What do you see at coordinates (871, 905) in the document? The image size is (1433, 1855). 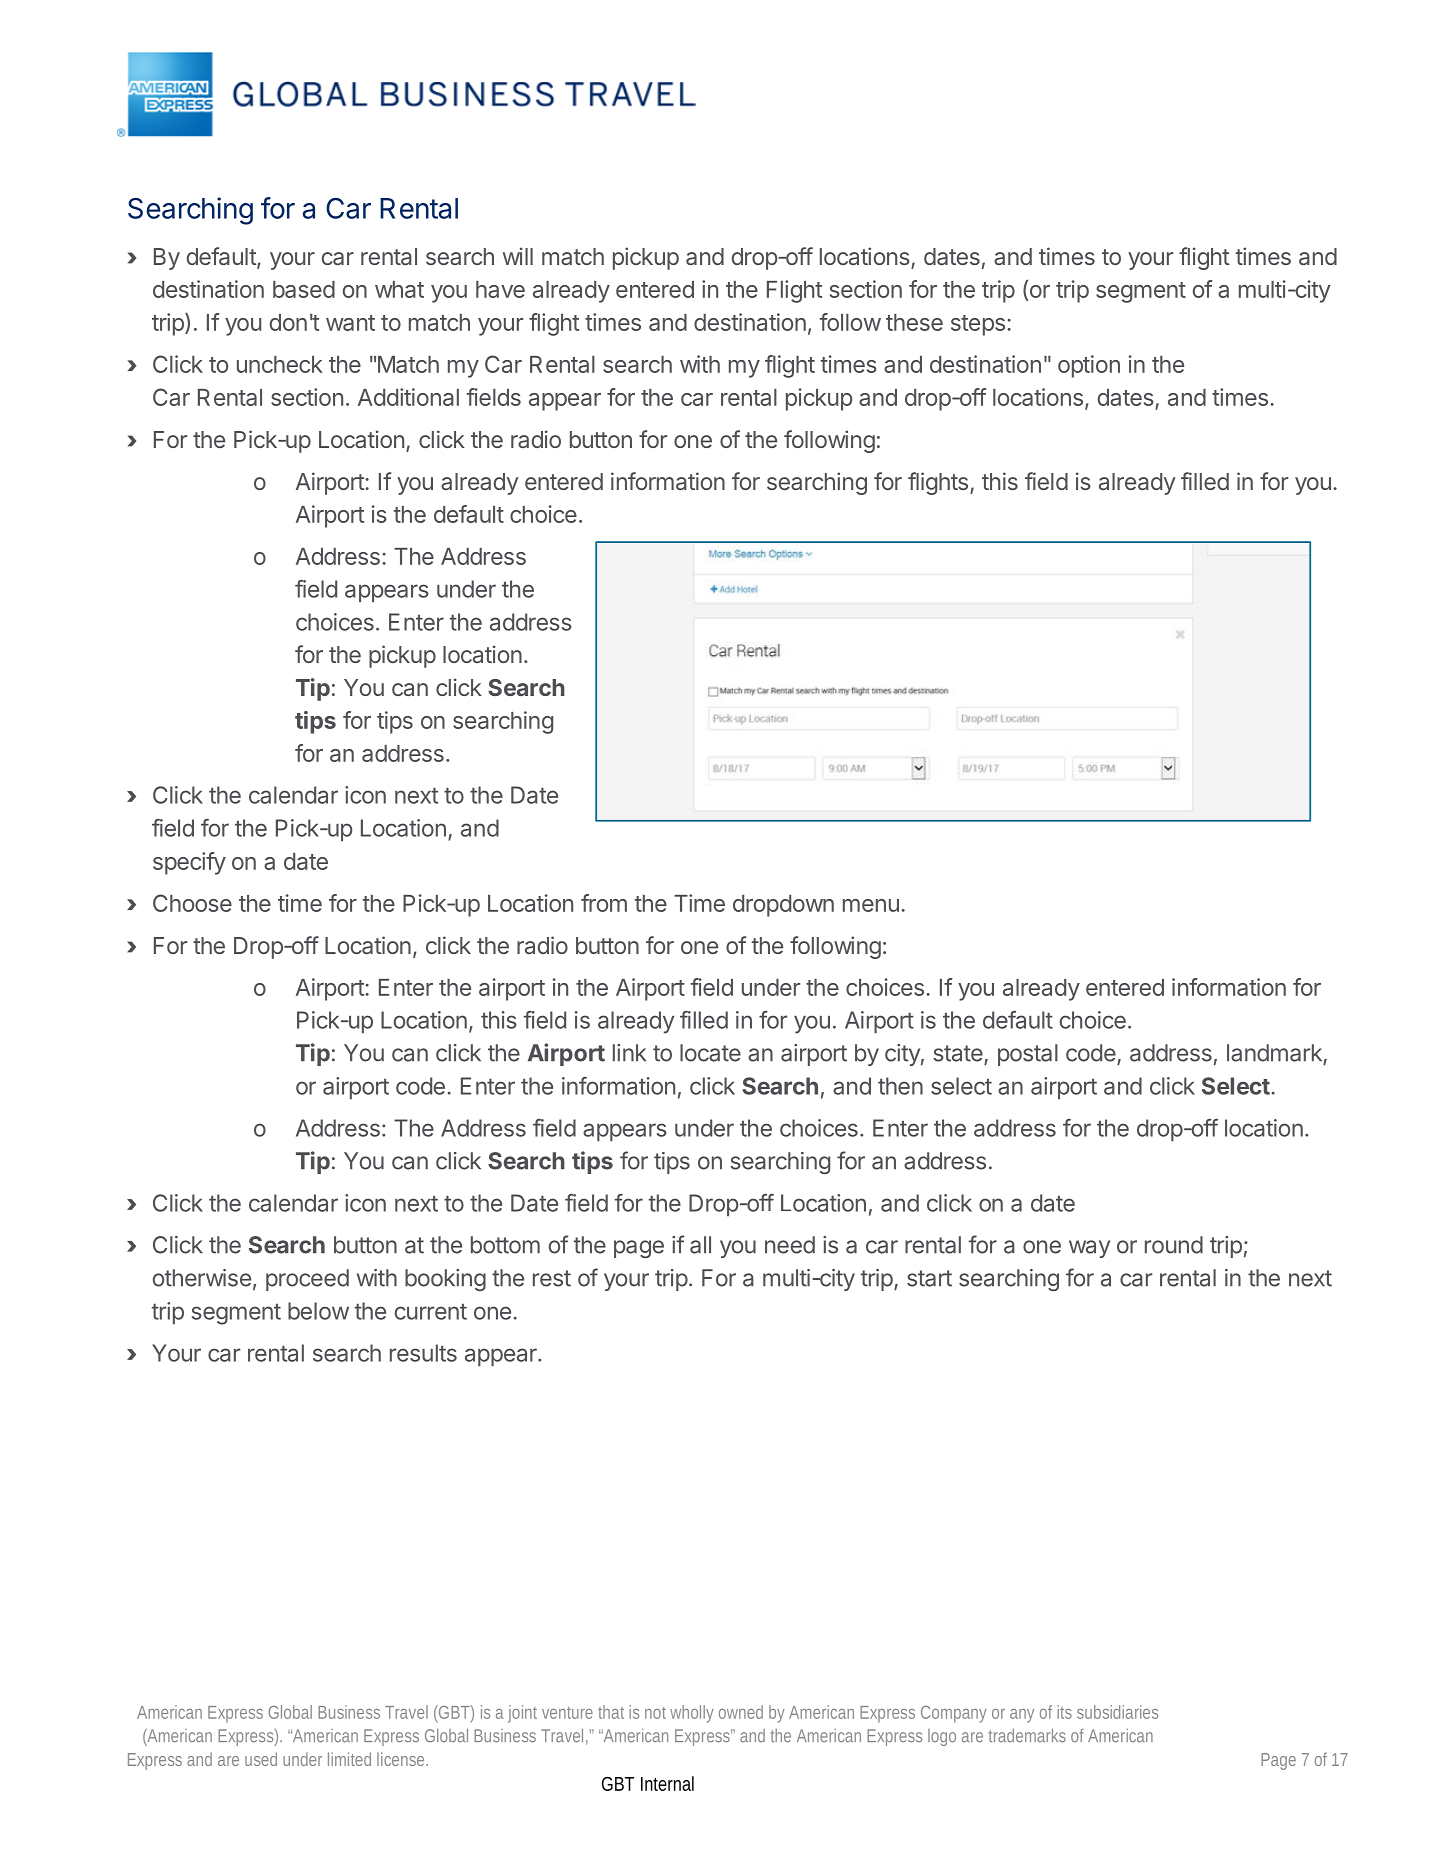 I see `menu` at bounding box center [871, 905].
